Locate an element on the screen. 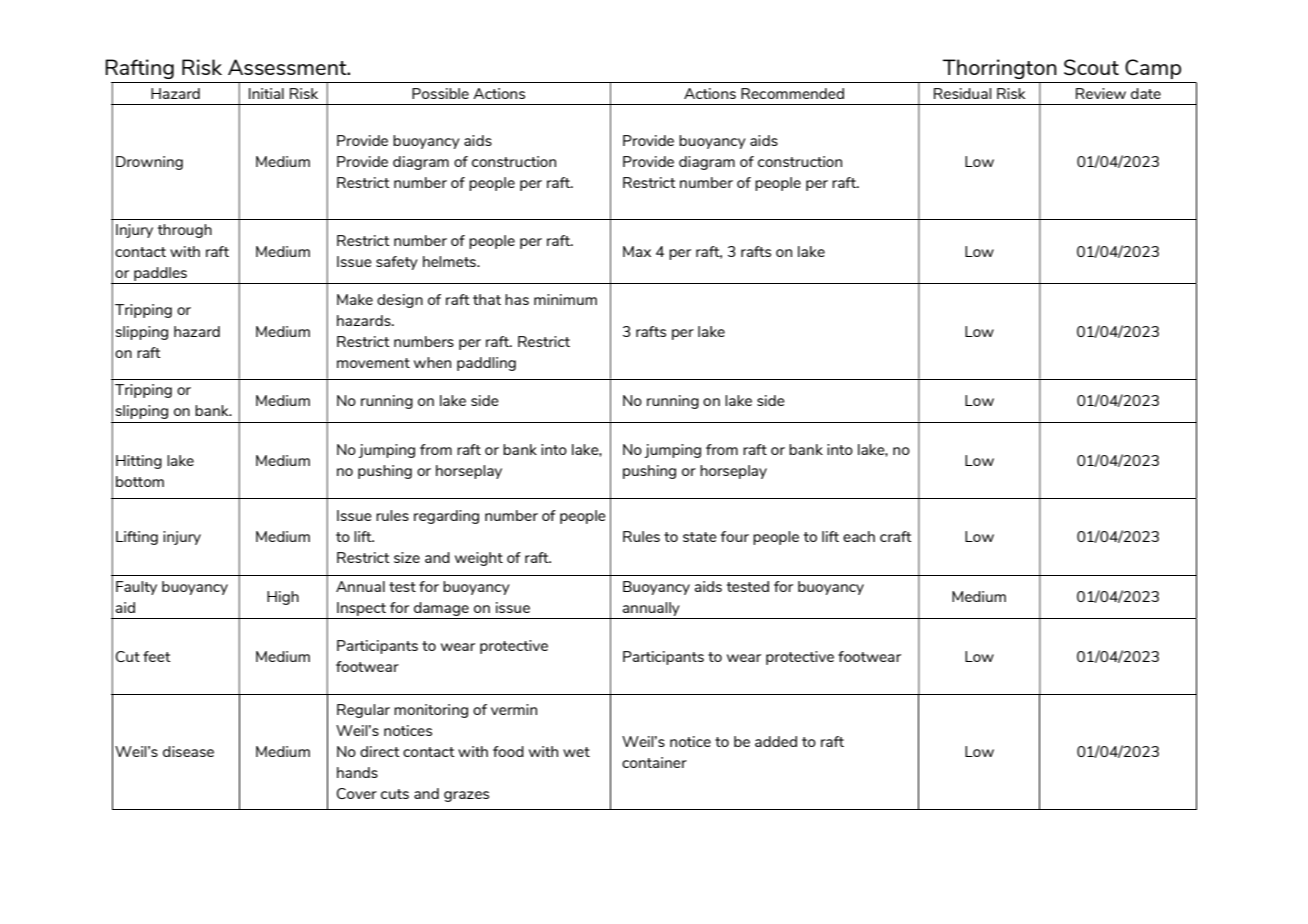 This screenshot has width=1308, height=924. disease is located at coordinates (188, 751).
